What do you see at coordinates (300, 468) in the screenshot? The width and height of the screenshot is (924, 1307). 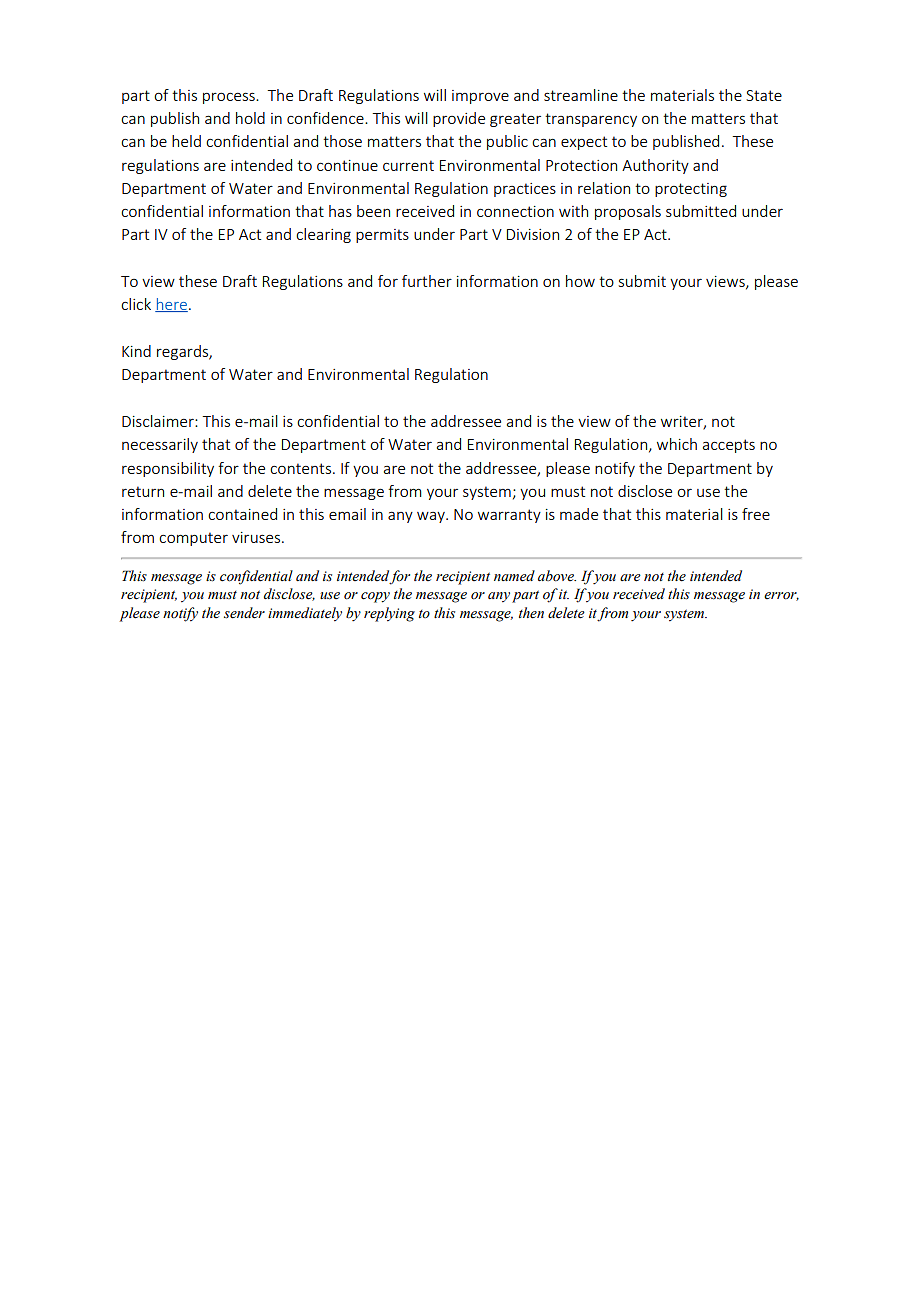 I see `contents` at bounding box center [300, 468].
